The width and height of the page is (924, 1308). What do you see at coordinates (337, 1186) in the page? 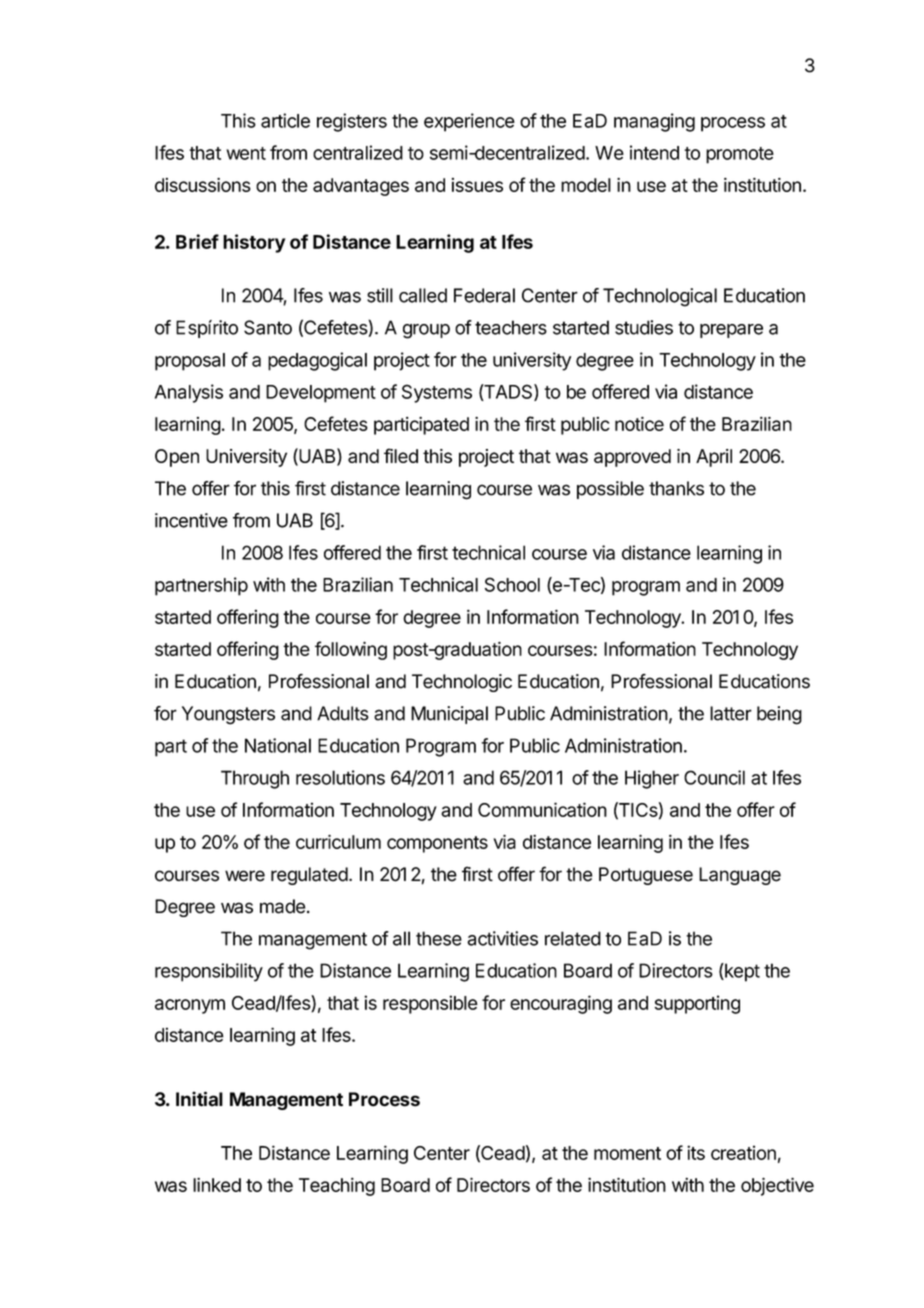
I see `Teaching` at bounding box center [337, 1186].
